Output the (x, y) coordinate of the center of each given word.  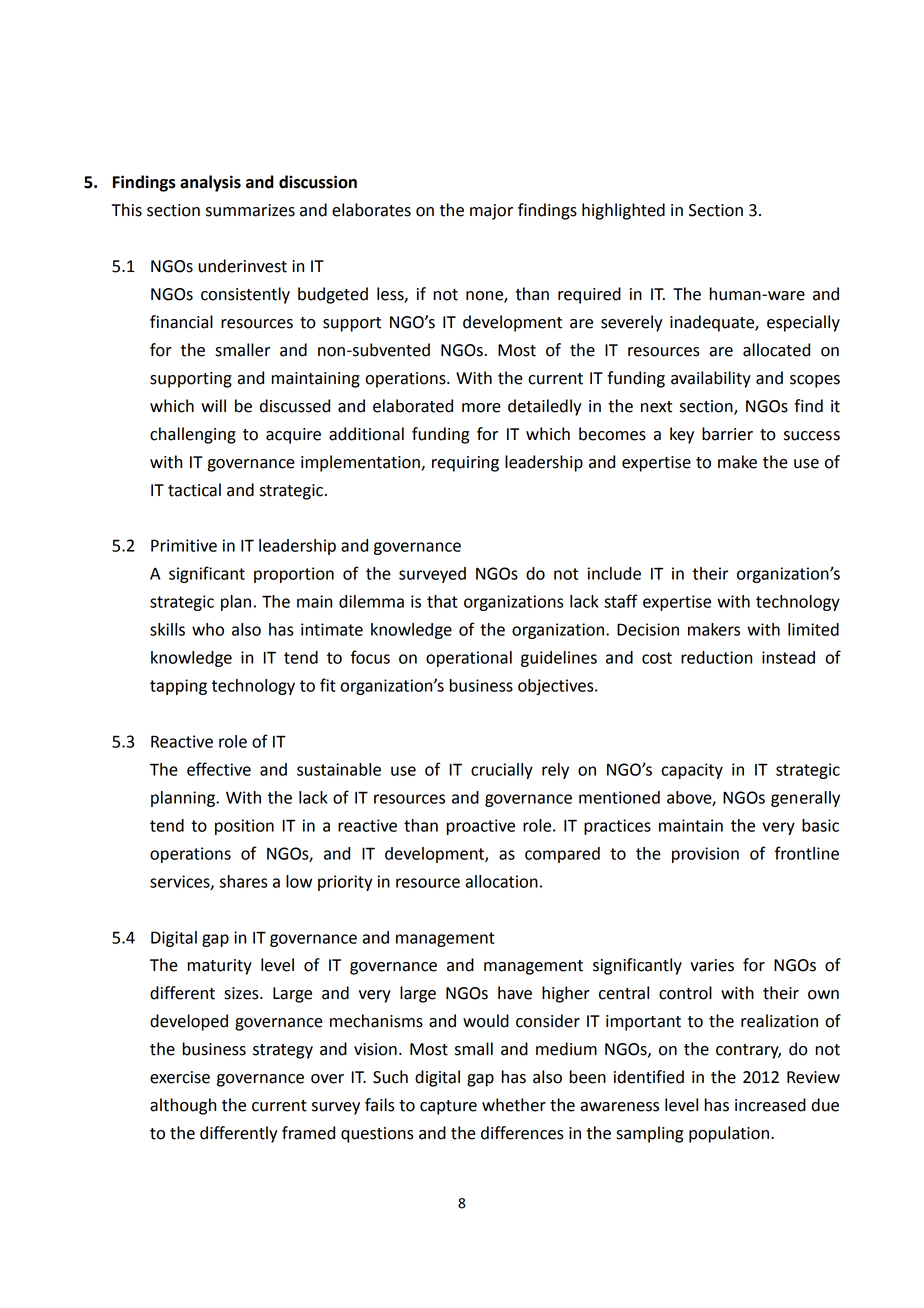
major (491, 212)
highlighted (623, 211)
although (183, 1106)
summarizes (250, 210)
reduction (716, 657)
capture (448, 1107)
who (208, 629)
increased (770, 1105)
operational (469, 659)
